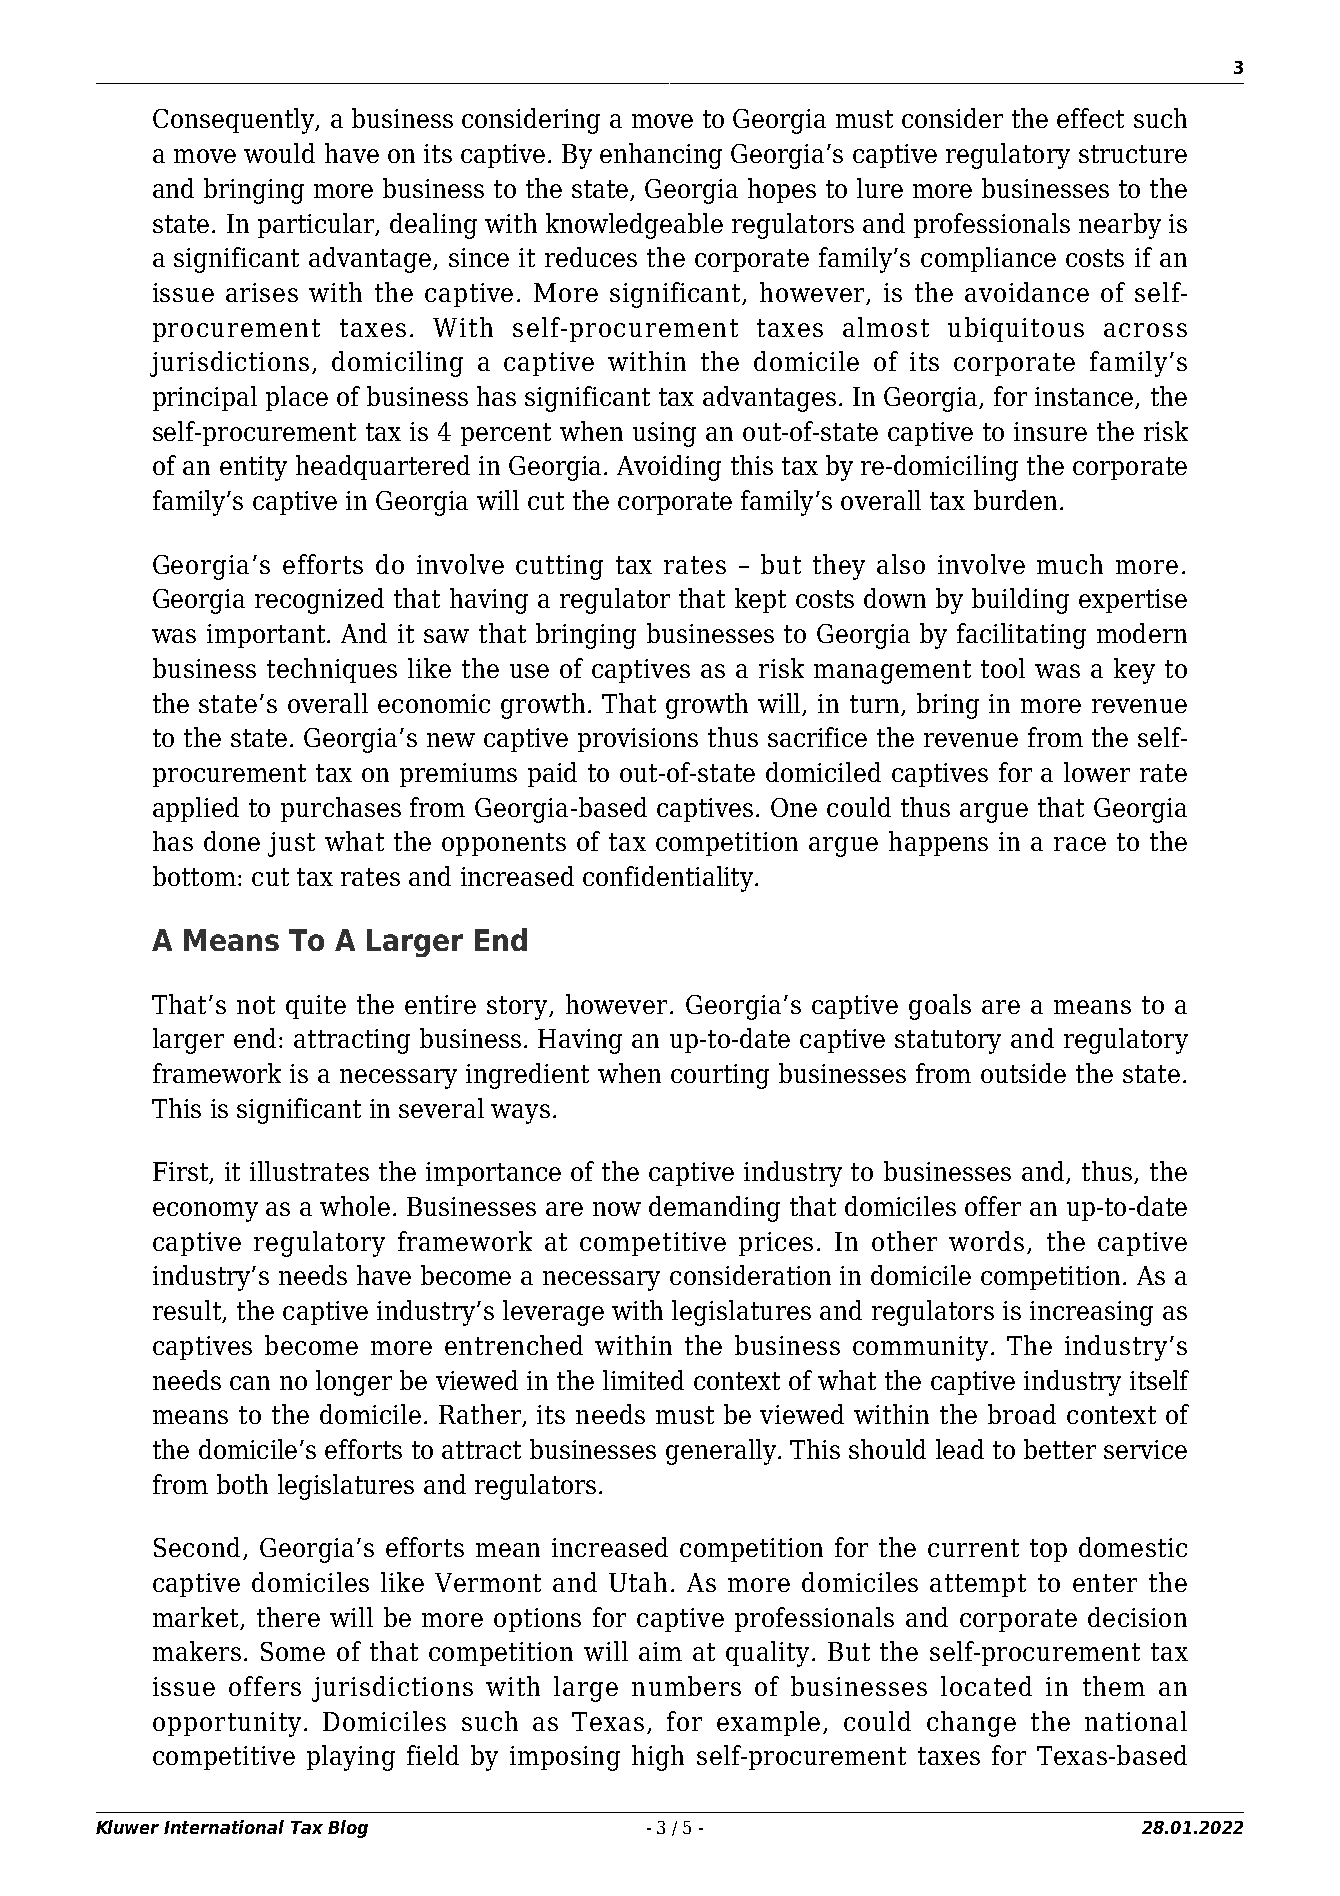 Image resolution: width=1340 pixels, height=1896 pixels. What do you see at coordinates (971, 1724) in the screenshot?
I see `change` at bounding box center [971, 1724].
